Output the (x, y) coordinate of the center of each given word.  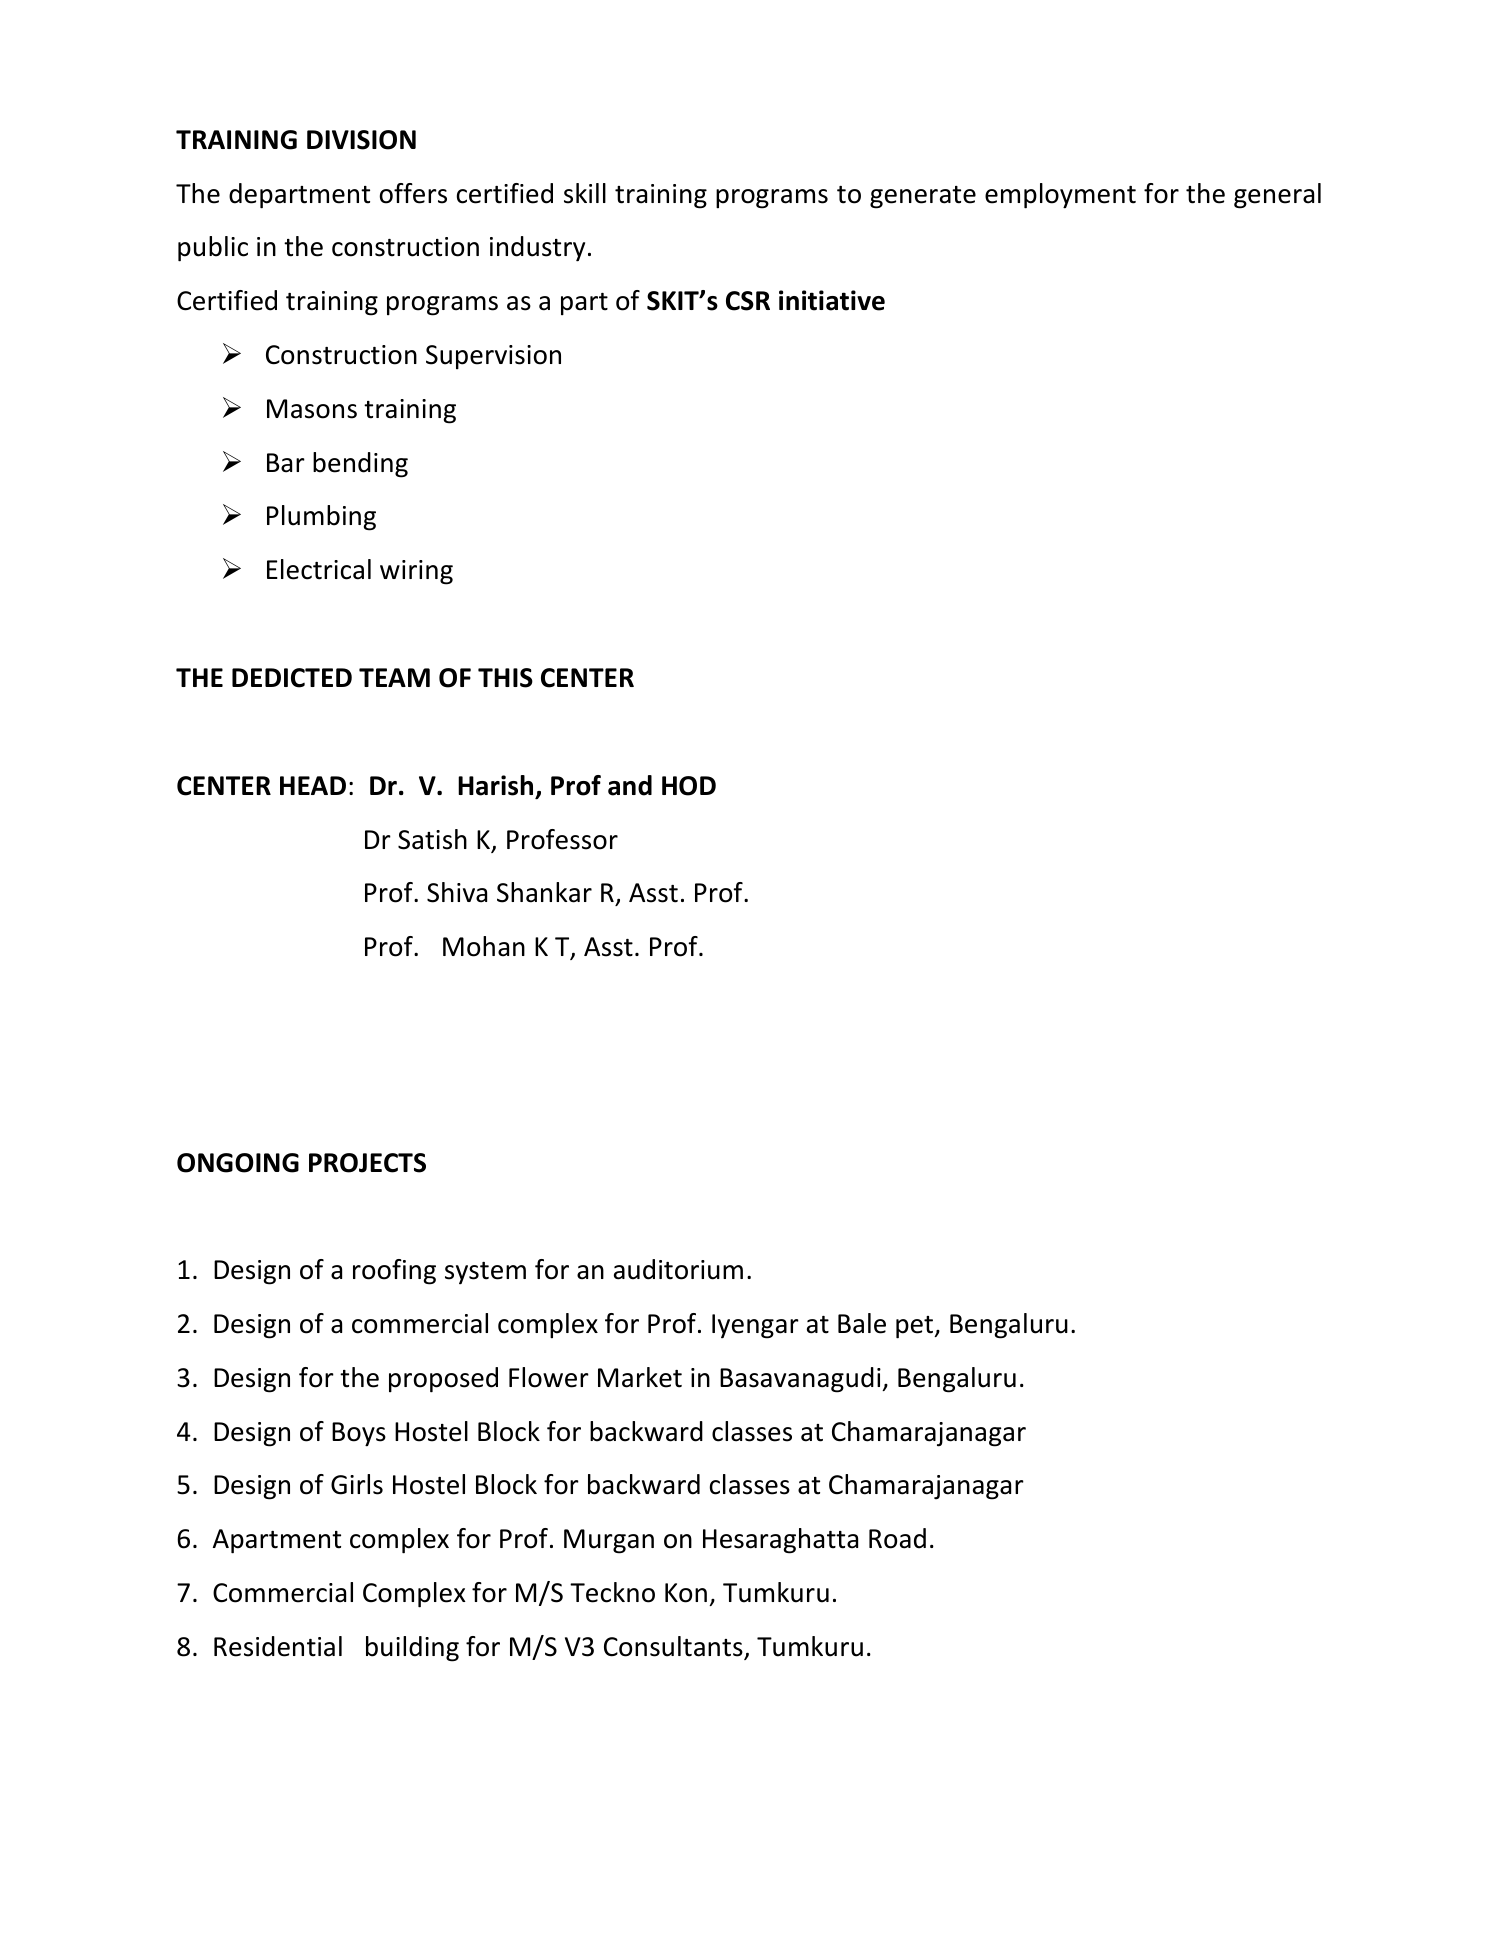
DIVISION (361, 140)
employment (1060, 196)
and (630, 785)
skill (585, 193)
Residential (278, 1646)
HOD (689, 786)
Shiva (457, 892)
